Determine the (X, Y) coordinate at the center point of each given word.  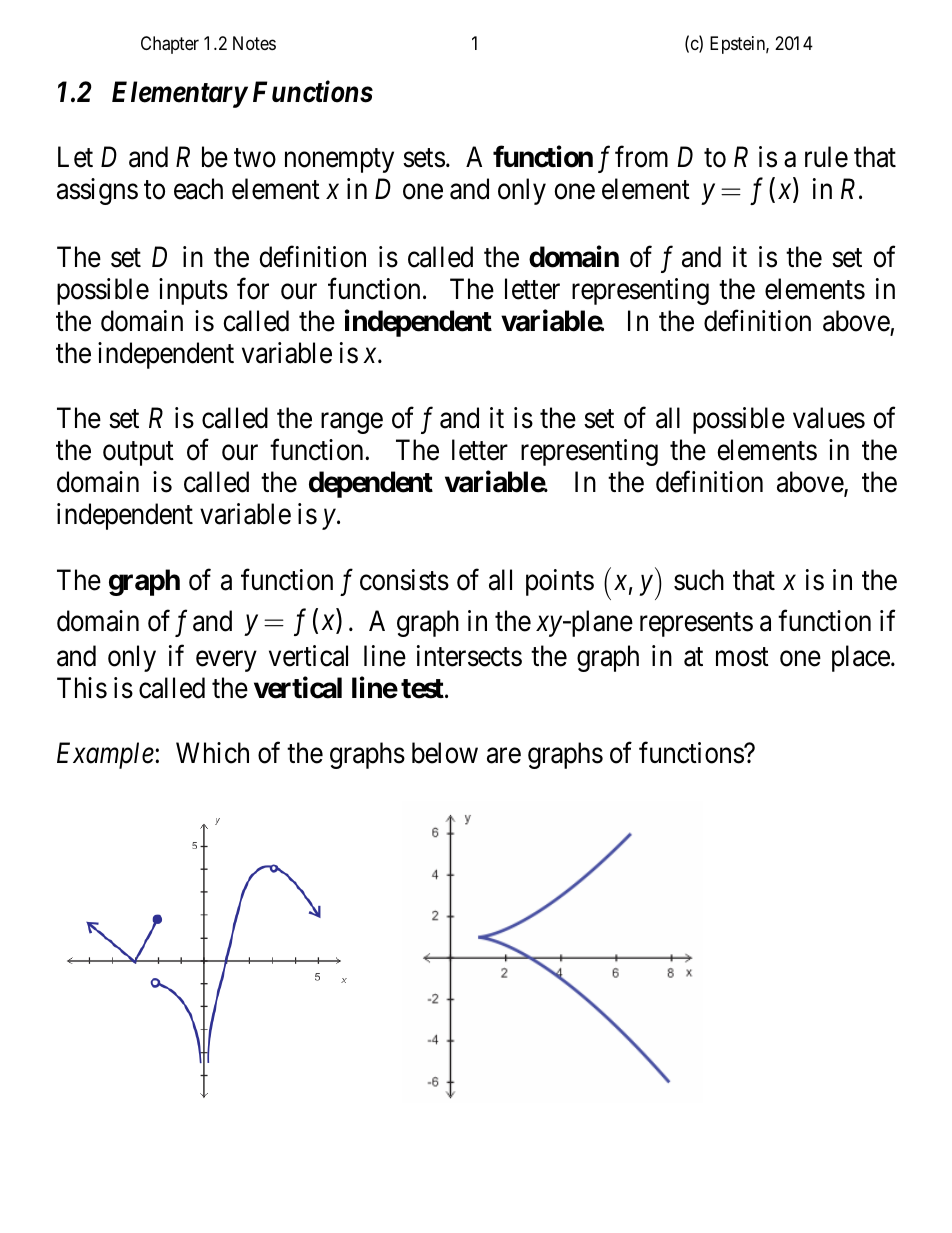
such (699, 580)
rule (826, 157)
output (138, 454)
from (641, 157)
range (352, 423)
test (423, 689)
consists (404, 580)
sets (424, 158)
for (253, 289)
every (226, 661)
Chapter (170, 45)
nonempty (339, 160)
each (198, 189)
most (742, 657)
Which (212, 753)
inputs (193, 291)
